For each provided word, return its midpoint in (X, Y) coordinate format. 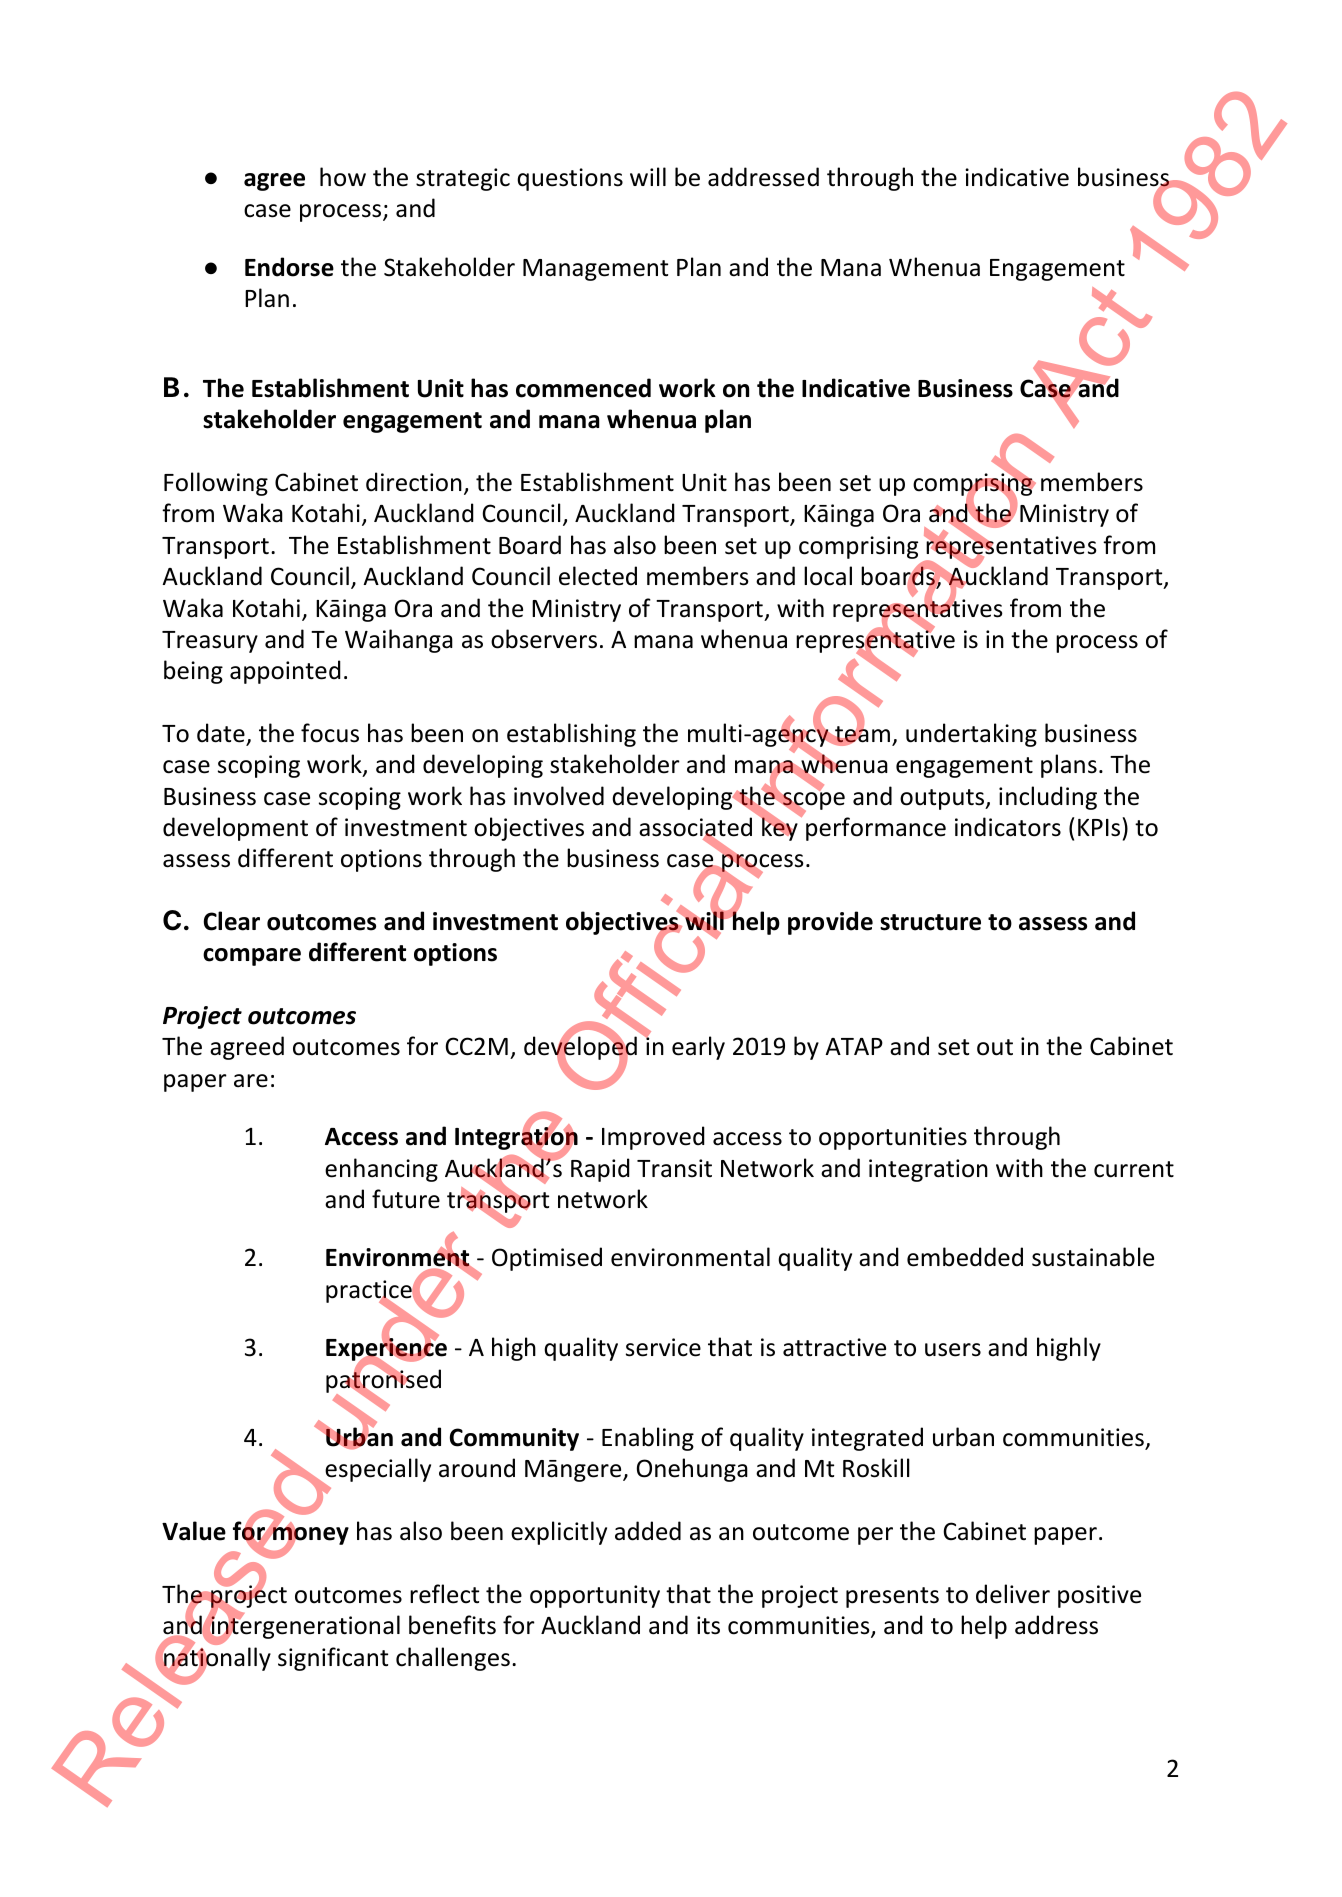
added (648, 1531)
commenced (583, 388)
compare (252, 957)
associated (695, 828)
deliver (1013, 1594)
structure (930, 922)
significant (333, 1659)
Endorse (289, 267)
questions (570, 179)
